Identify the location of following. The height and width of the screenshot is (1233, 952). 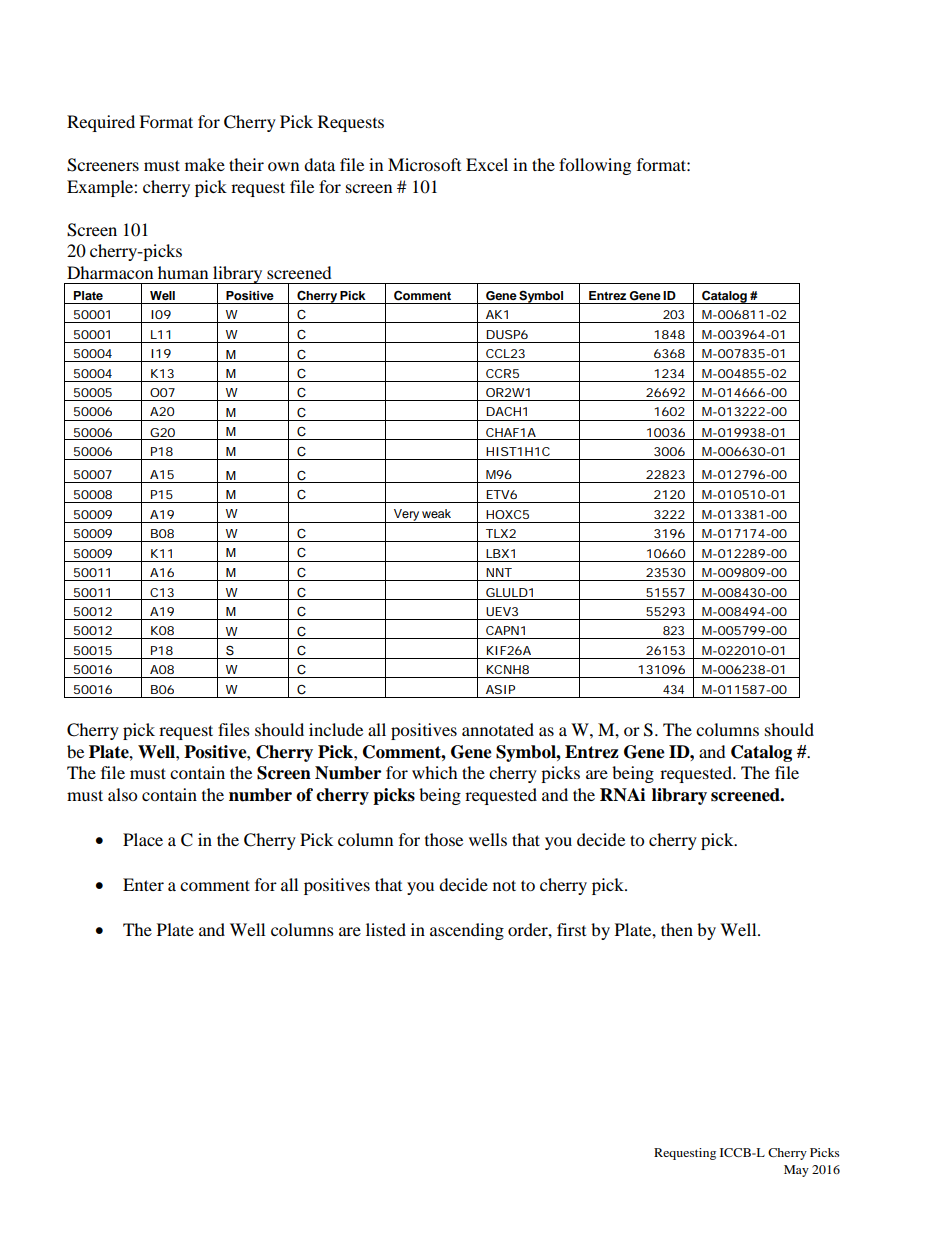
(595, 166).
